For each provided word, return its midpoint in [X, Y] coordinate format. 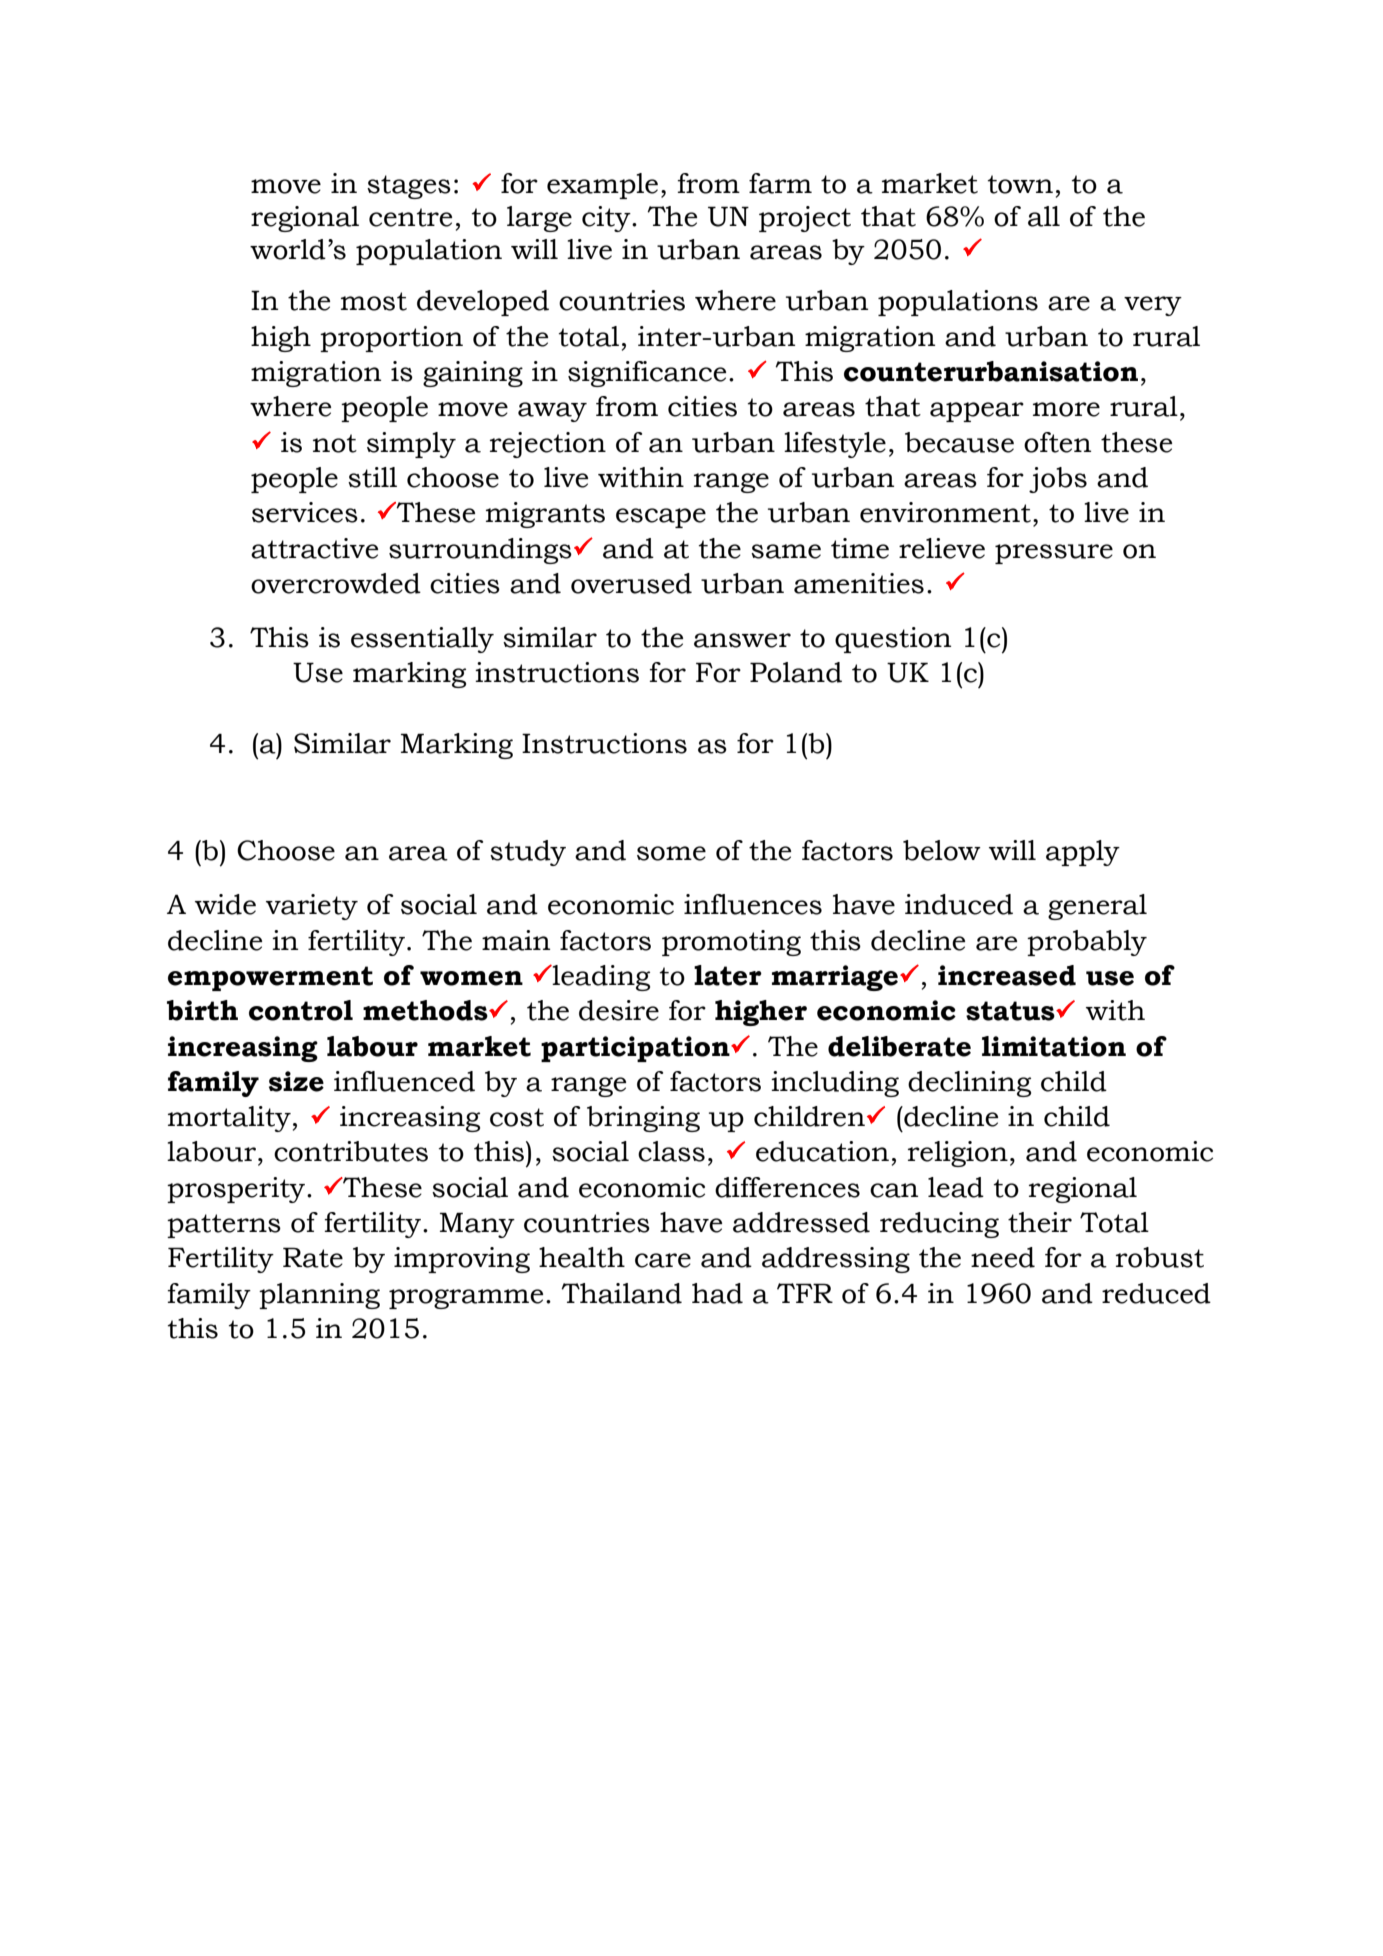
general [1097, 907]
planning [319, 1296]
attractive [314, 548]
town [1020, 184]
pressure [1054, 554]
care [663, 1260]
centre [410, 217]
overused [631, 583]
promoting [731, 943]
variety [312, 907]
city [607, 219]
